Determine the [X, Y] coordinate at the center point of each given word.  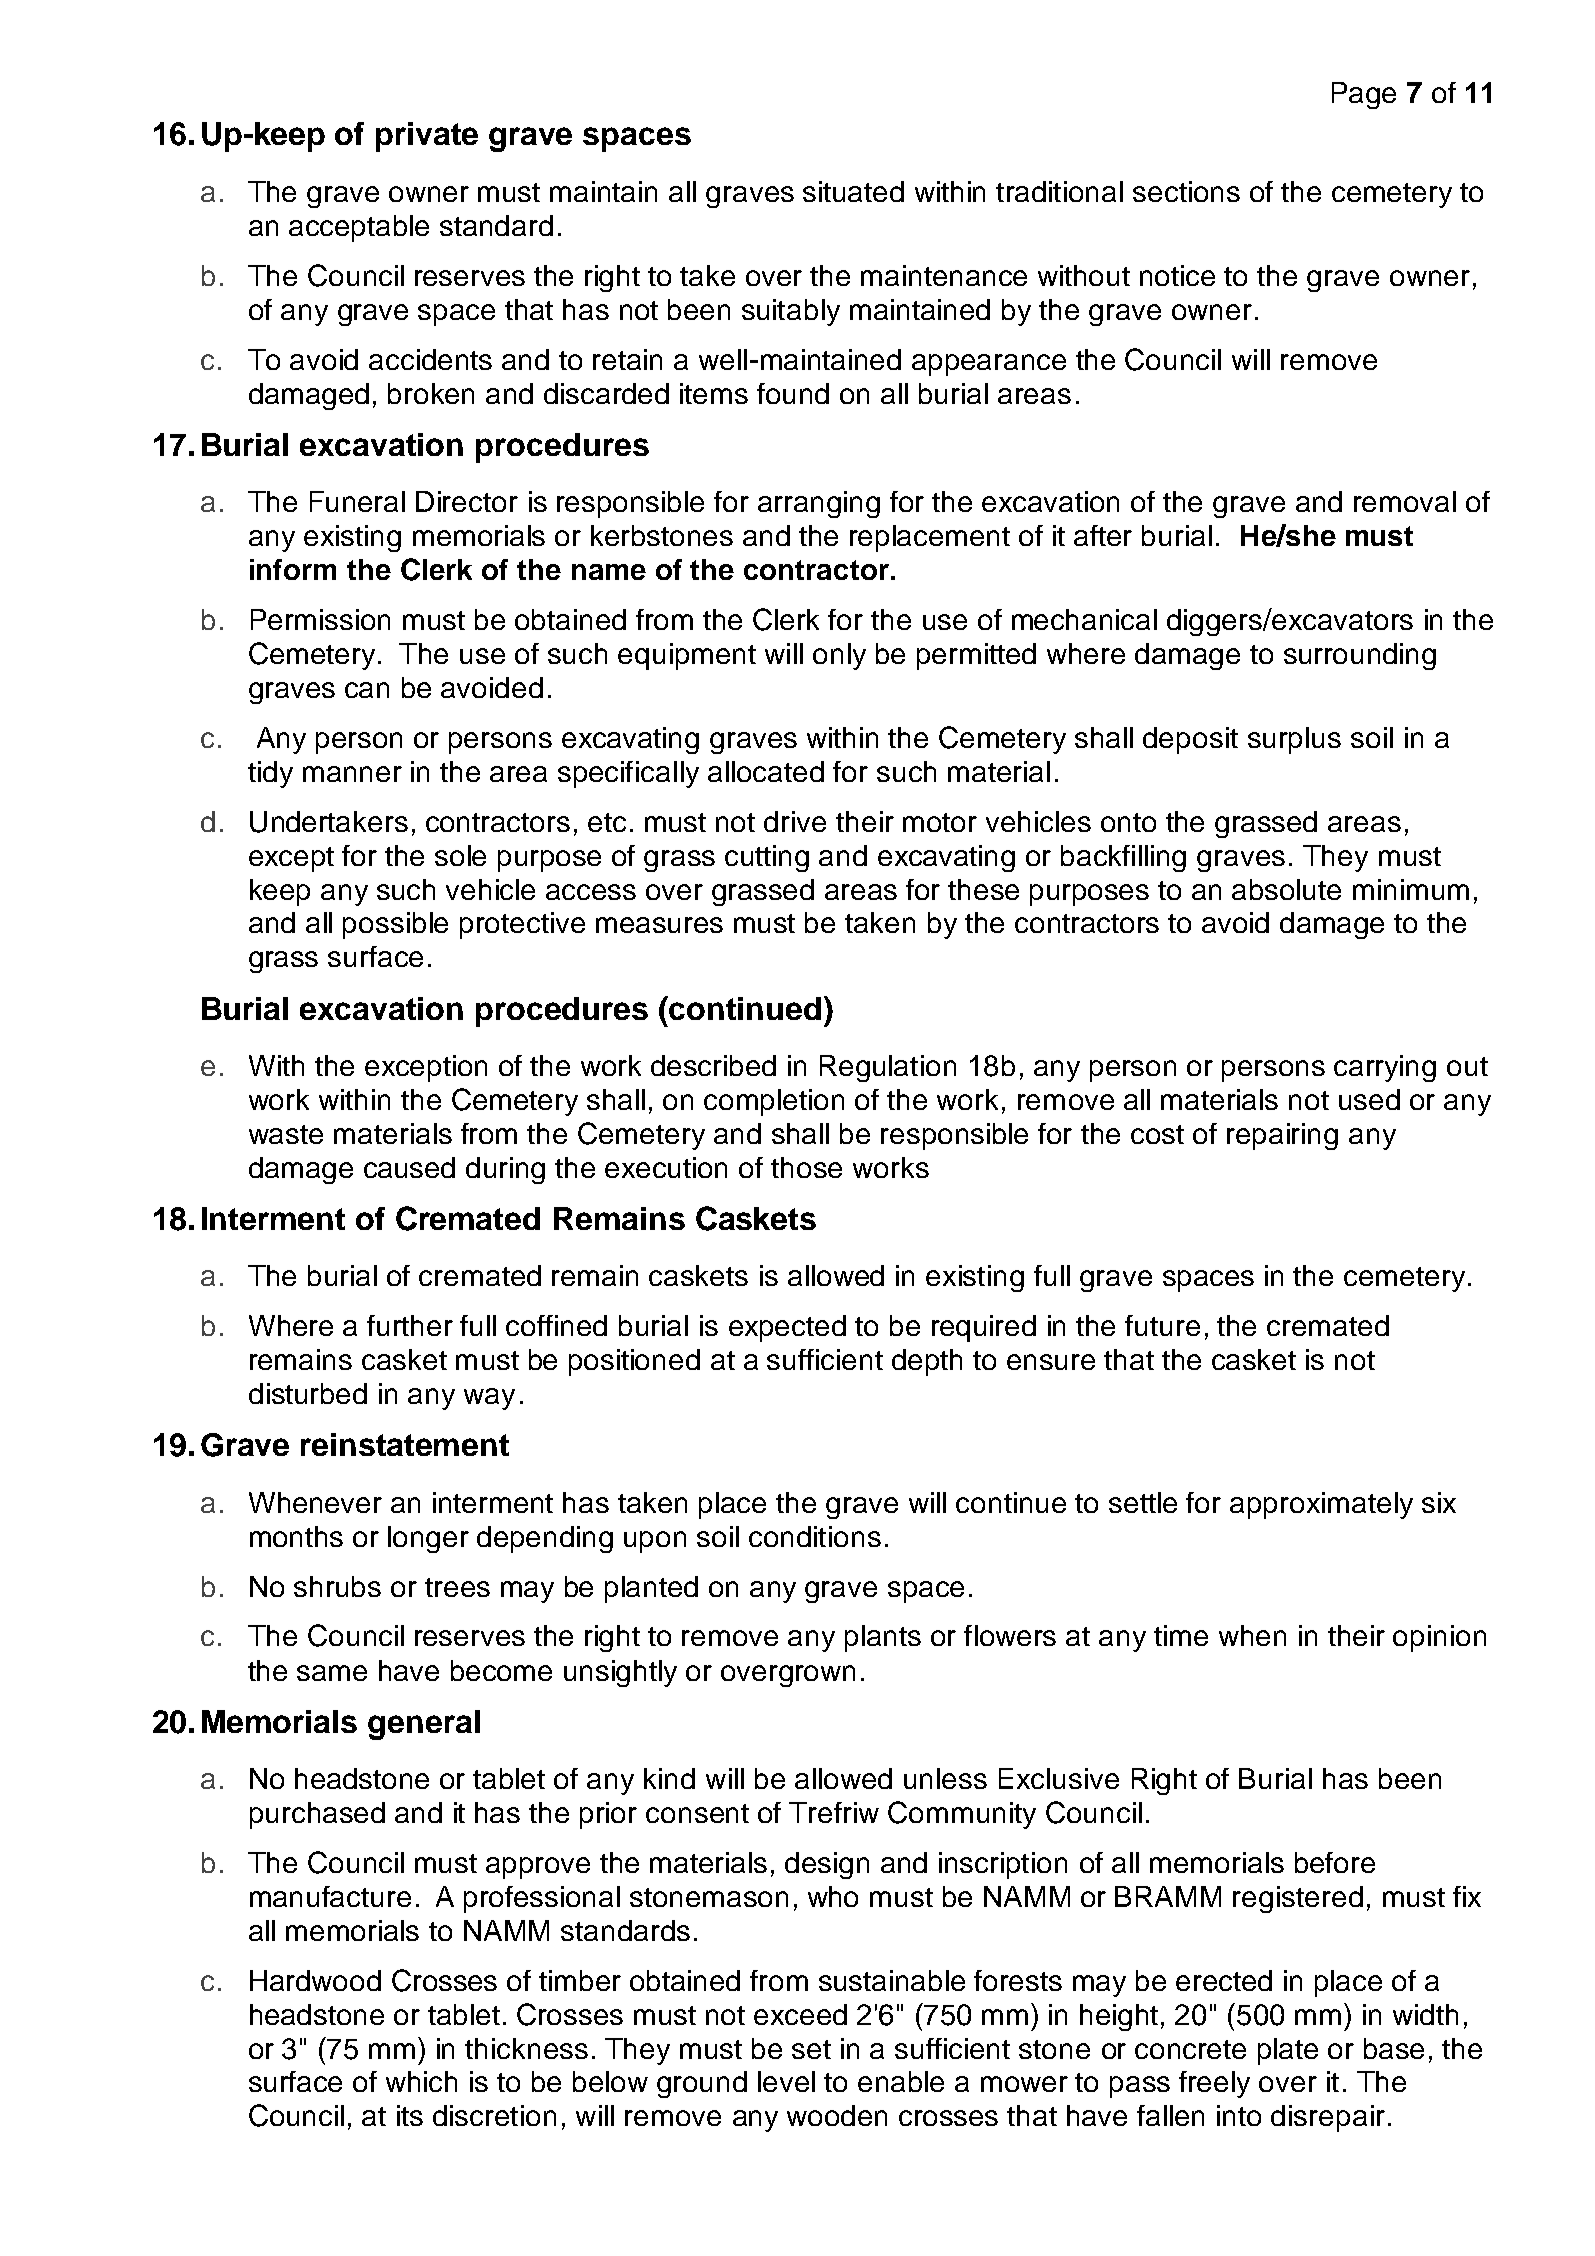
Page [1364, 95]
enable [901, 2081]
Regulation [888, 1068]
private [427, 137]
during [505, 1170]
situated [853, 191]
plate [1288, 2051]
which [421, 2081]
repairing [1282, 1136]
